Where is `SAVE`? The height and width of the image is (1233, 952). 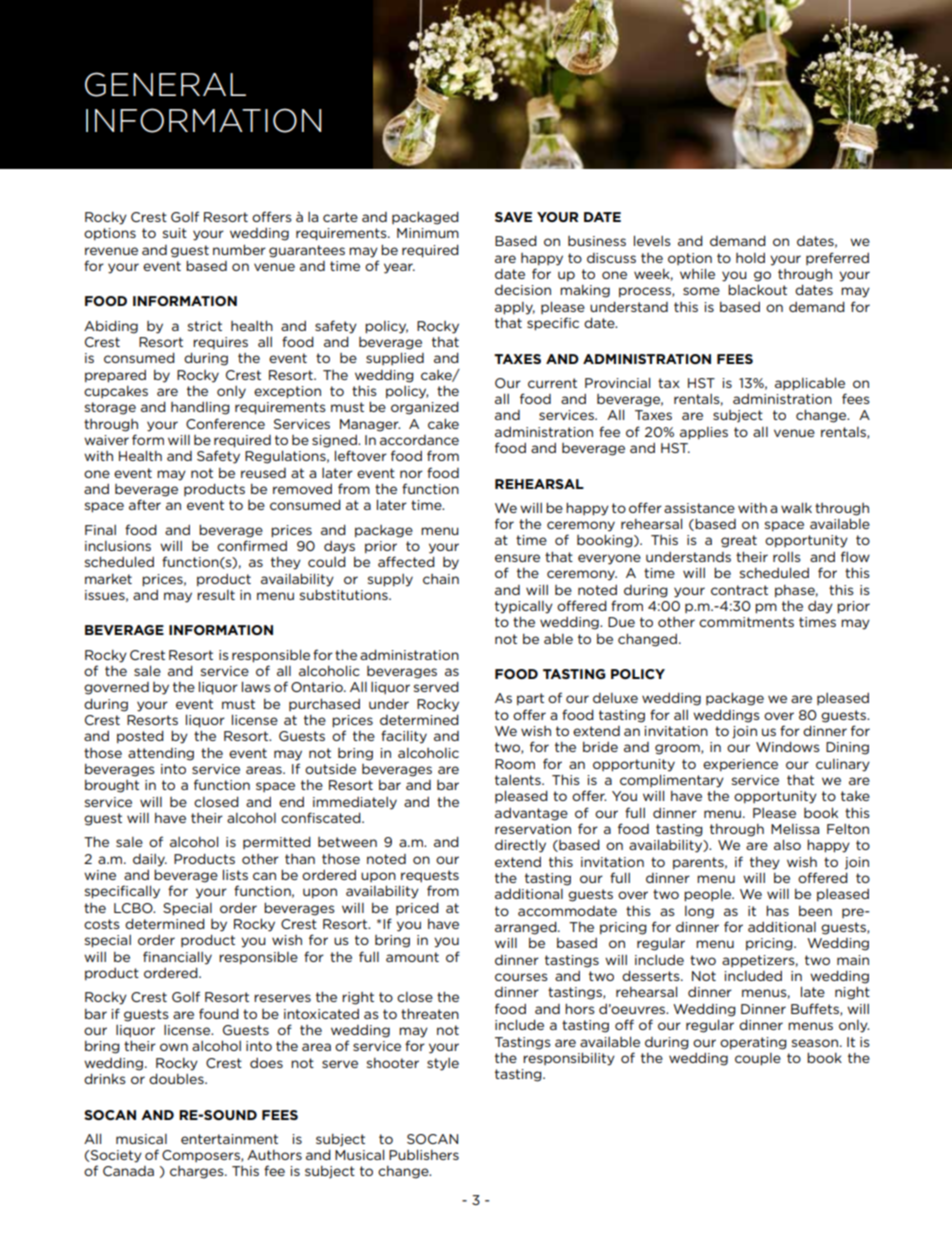 SAVE is located at coordinates (513, 217).
